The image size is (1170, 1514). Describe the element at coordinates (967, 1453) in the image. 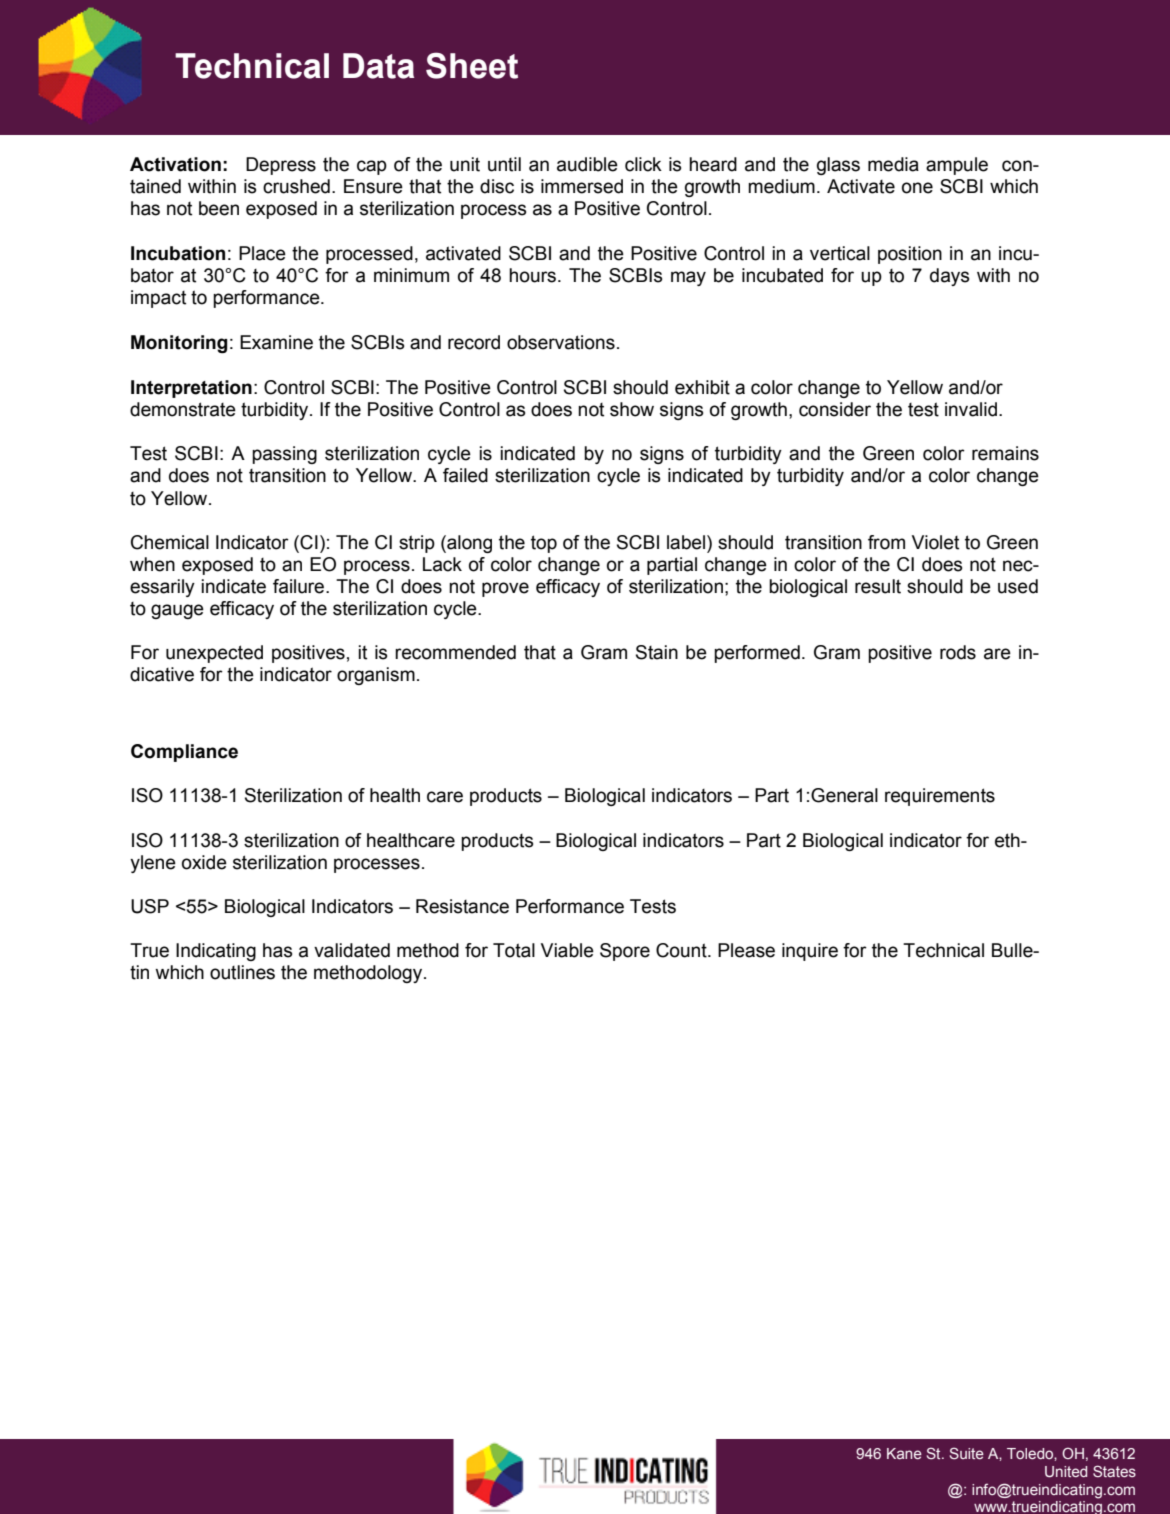

I see `Suite` at that location.
